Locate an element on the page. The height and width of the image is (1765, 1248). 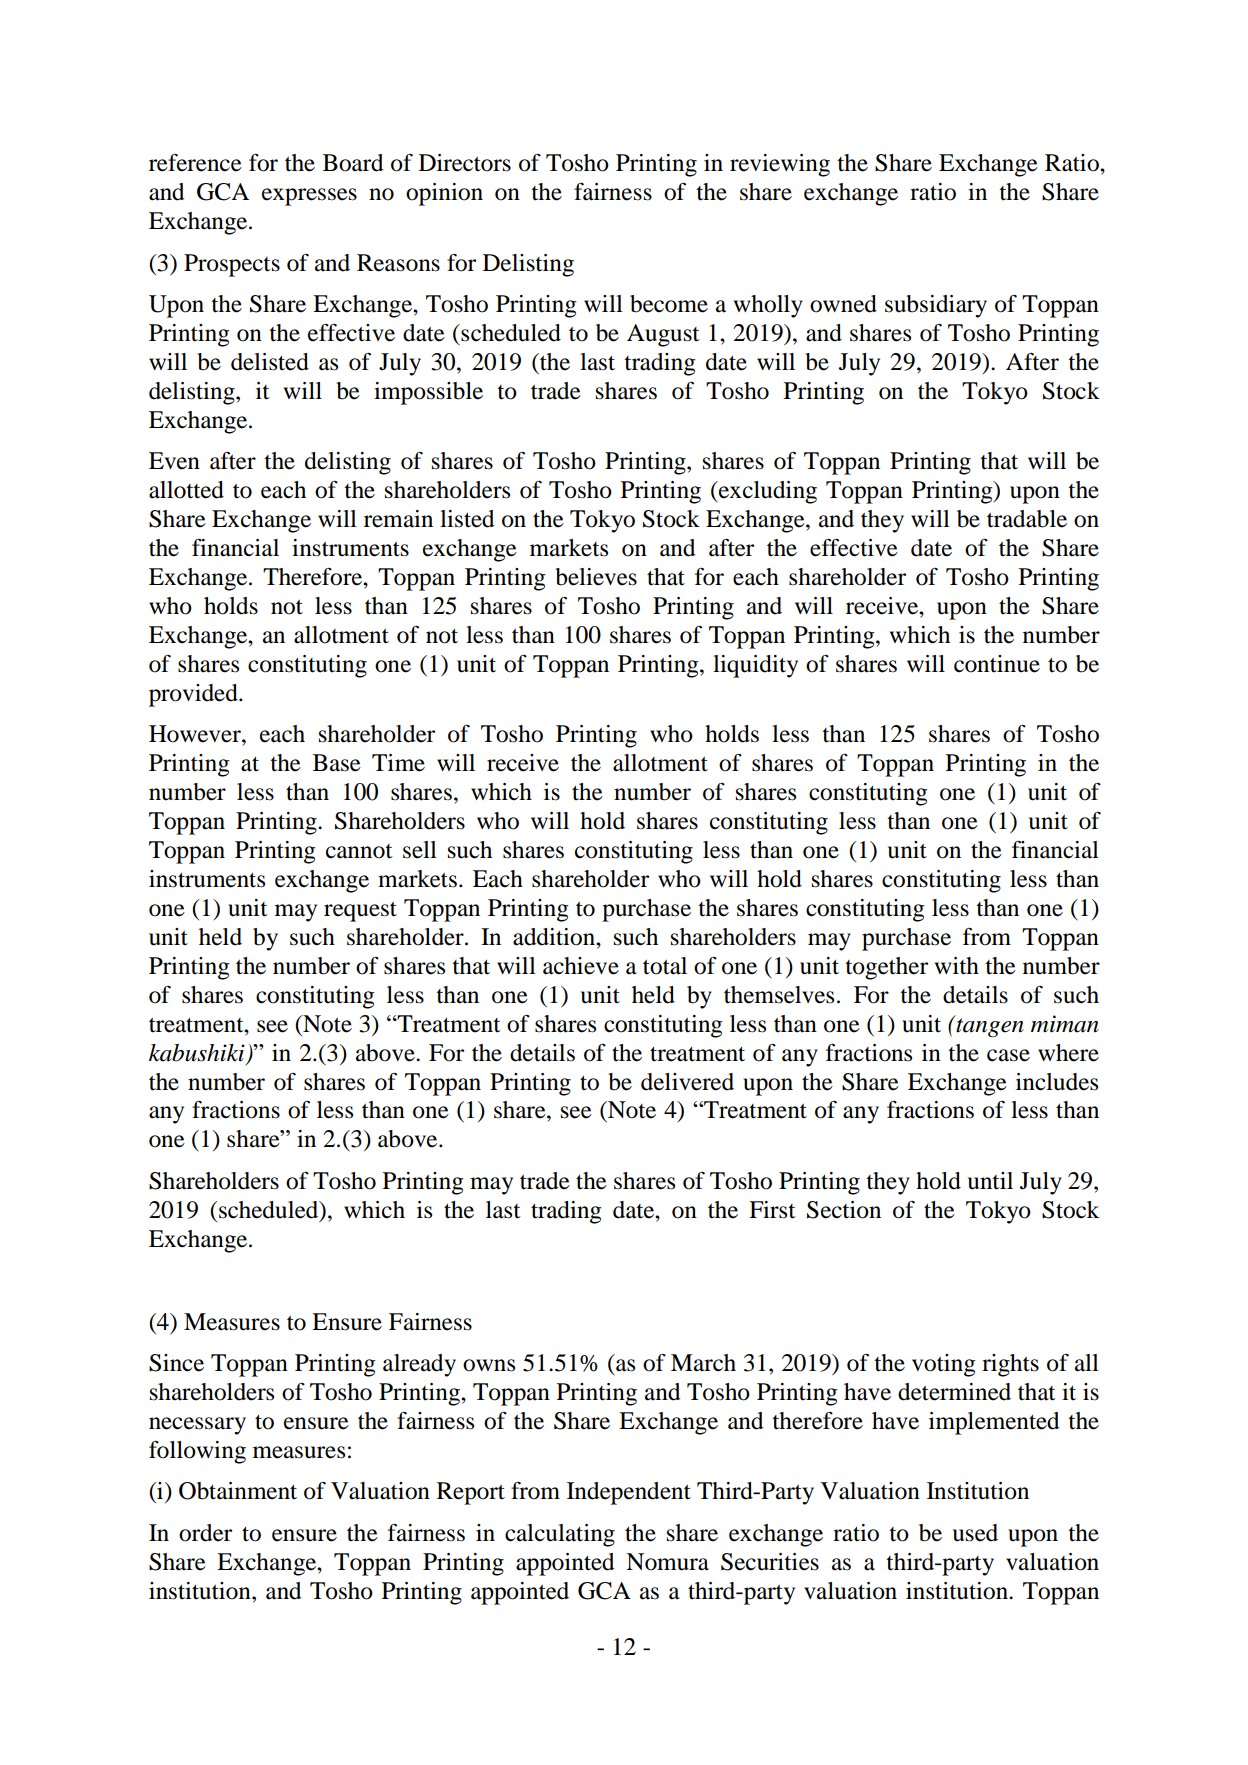
Obtainment is located at coordinates (238, 1491).
